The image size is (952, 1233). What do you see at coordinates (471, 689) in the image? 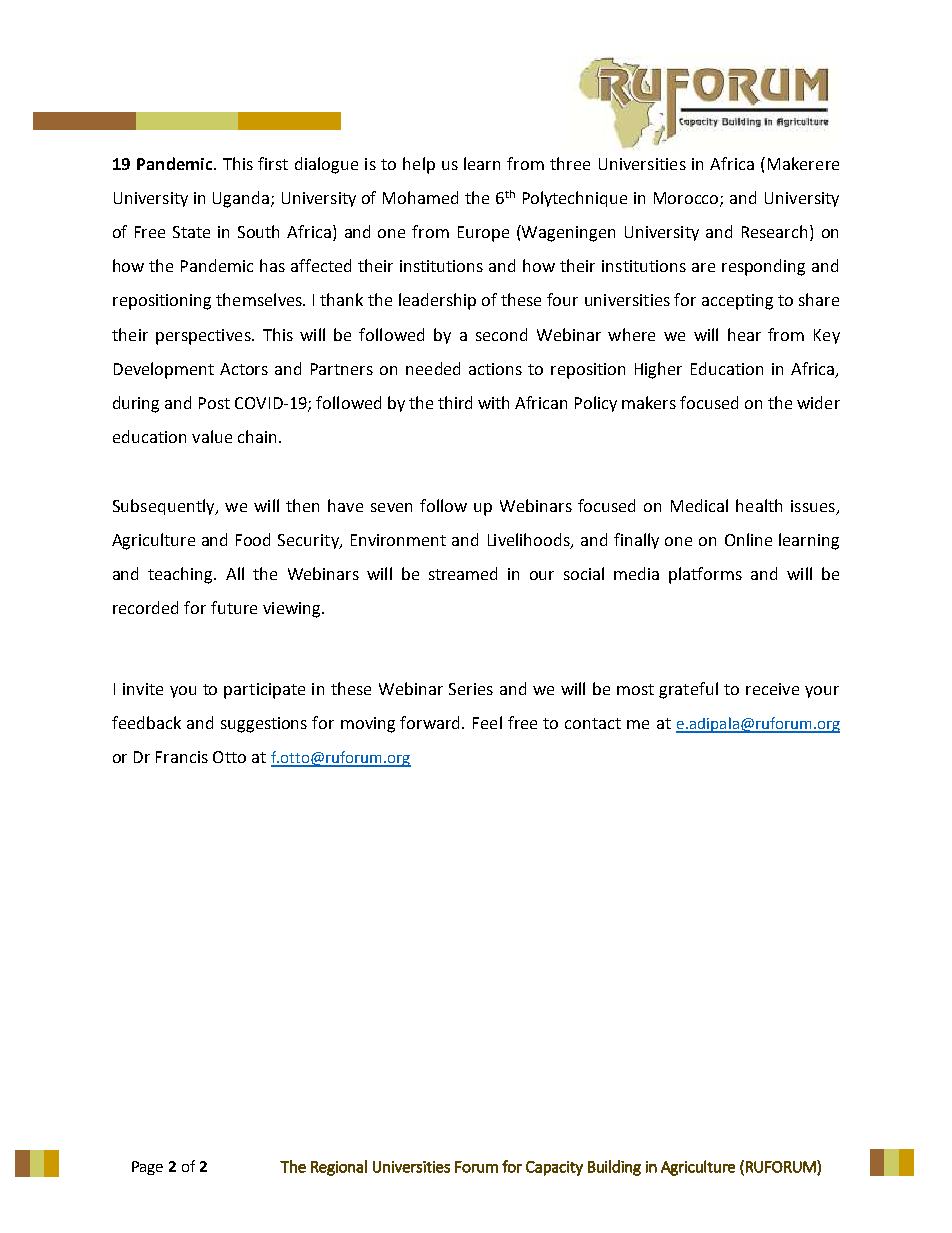
I see `Series` at bounding box center [471, 689].
